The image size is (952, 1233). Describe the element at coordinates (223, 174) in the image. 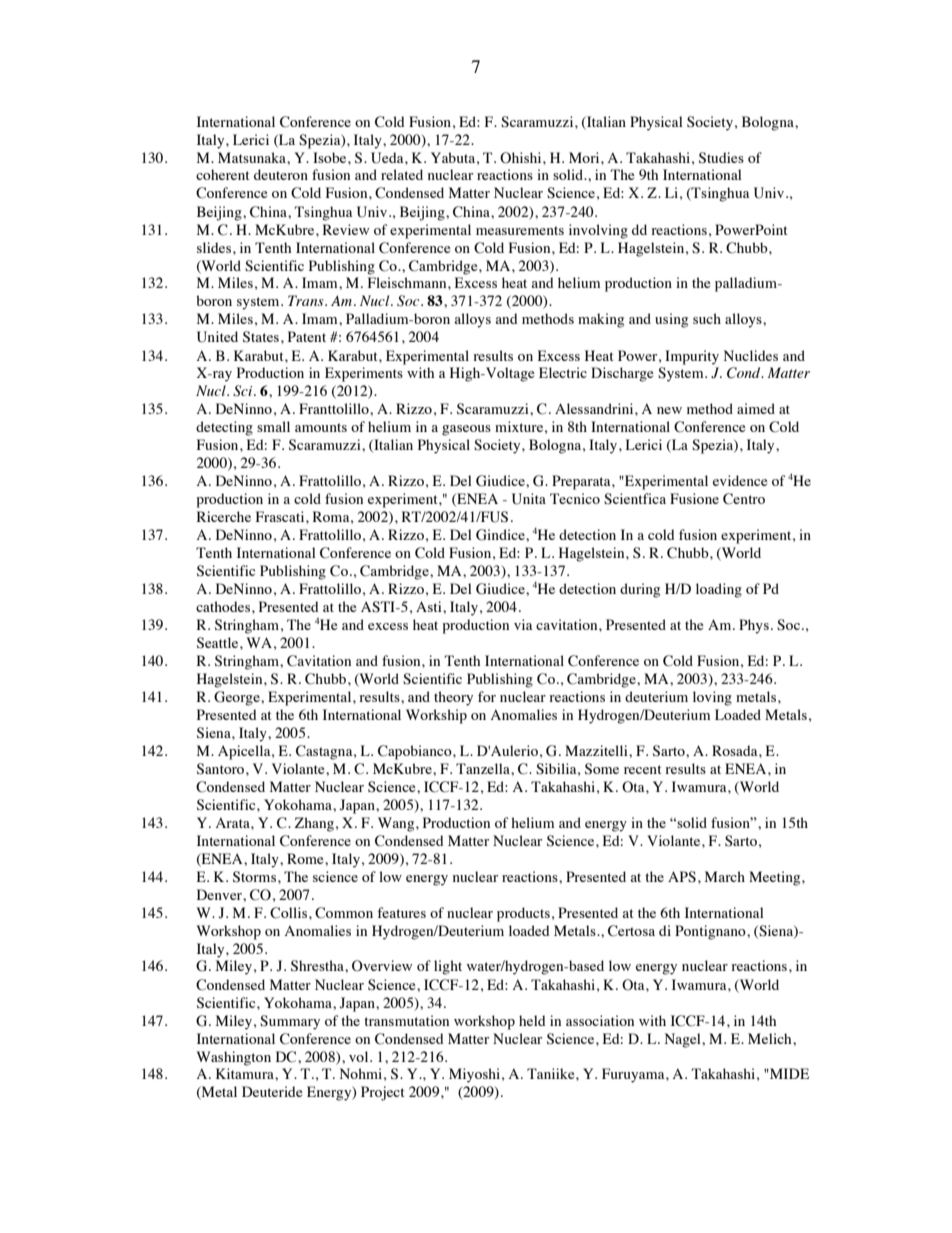

I see `coherent` at that location.
